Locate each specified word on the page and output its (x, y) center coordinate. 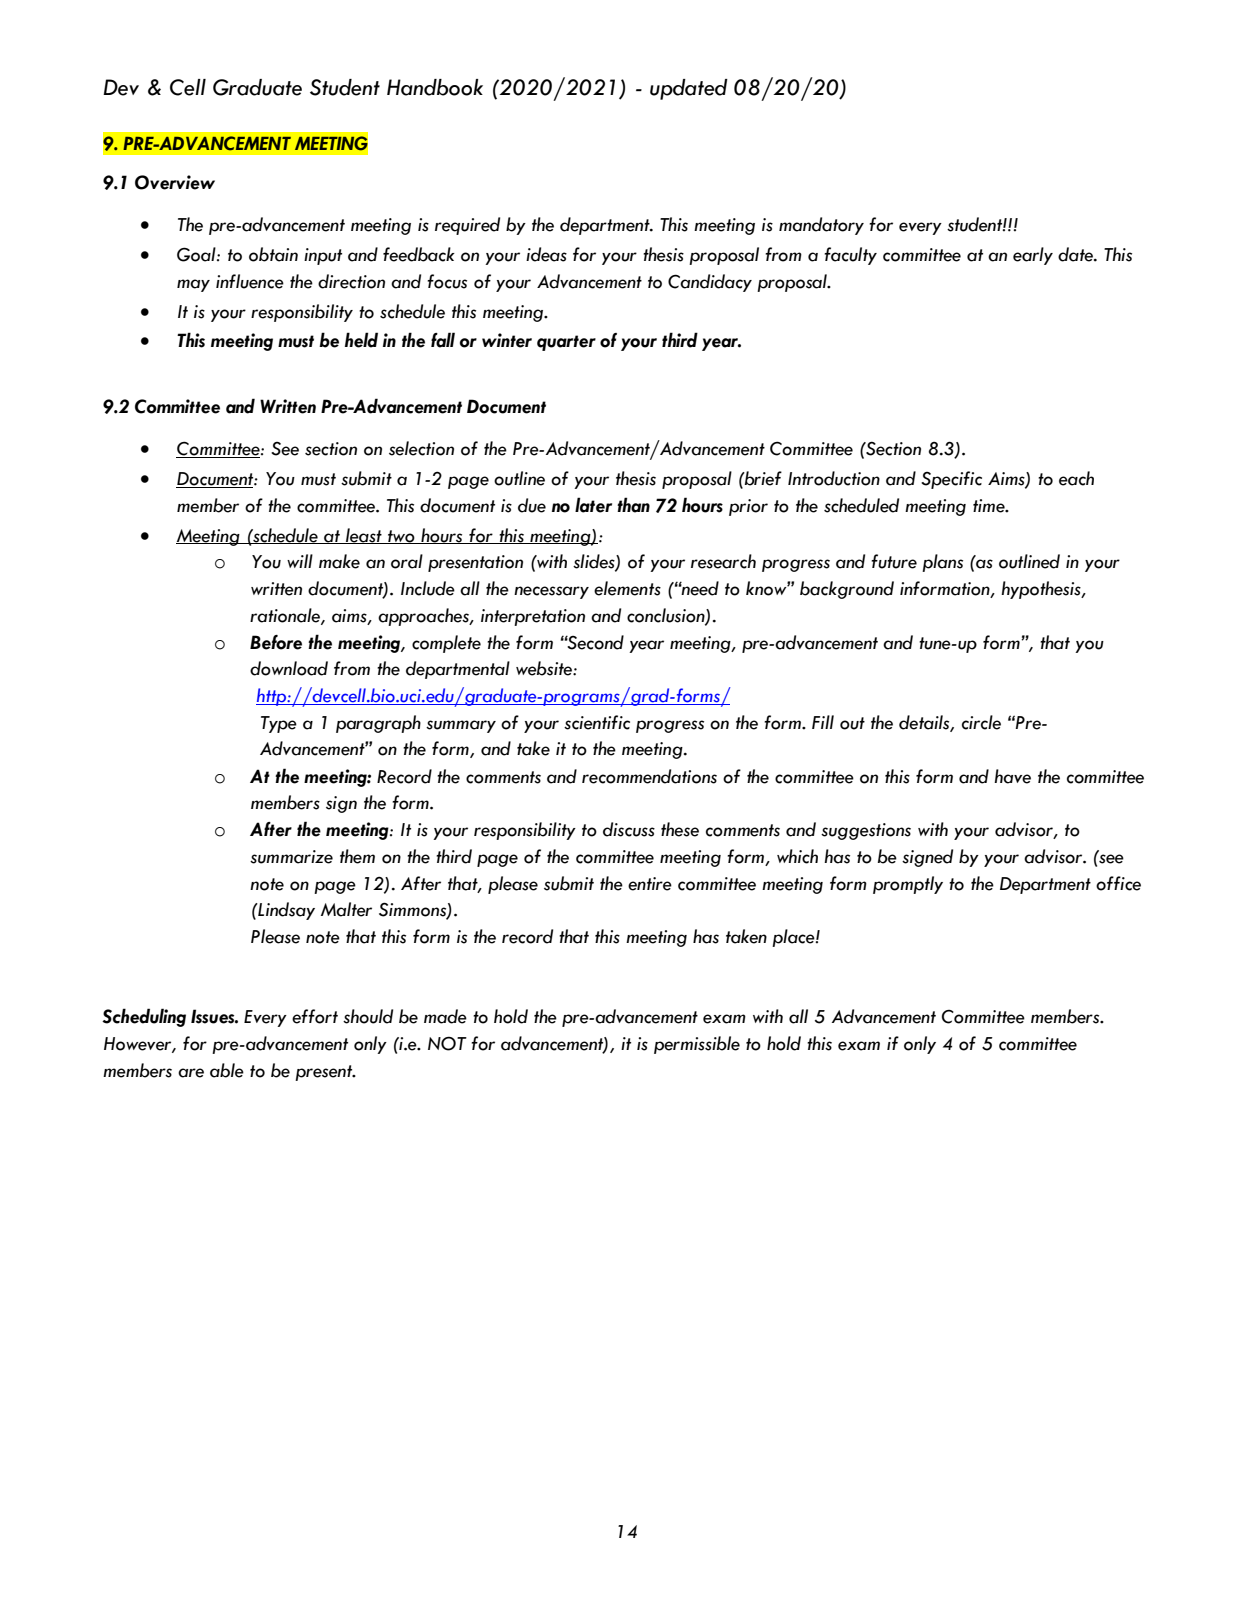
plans (942, 563)
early (1033, 256)
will (300, 561)
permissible (697, 1045)
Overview (175, 182)
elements (627, 588)
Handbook (435, 87)
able (227, 1070)
